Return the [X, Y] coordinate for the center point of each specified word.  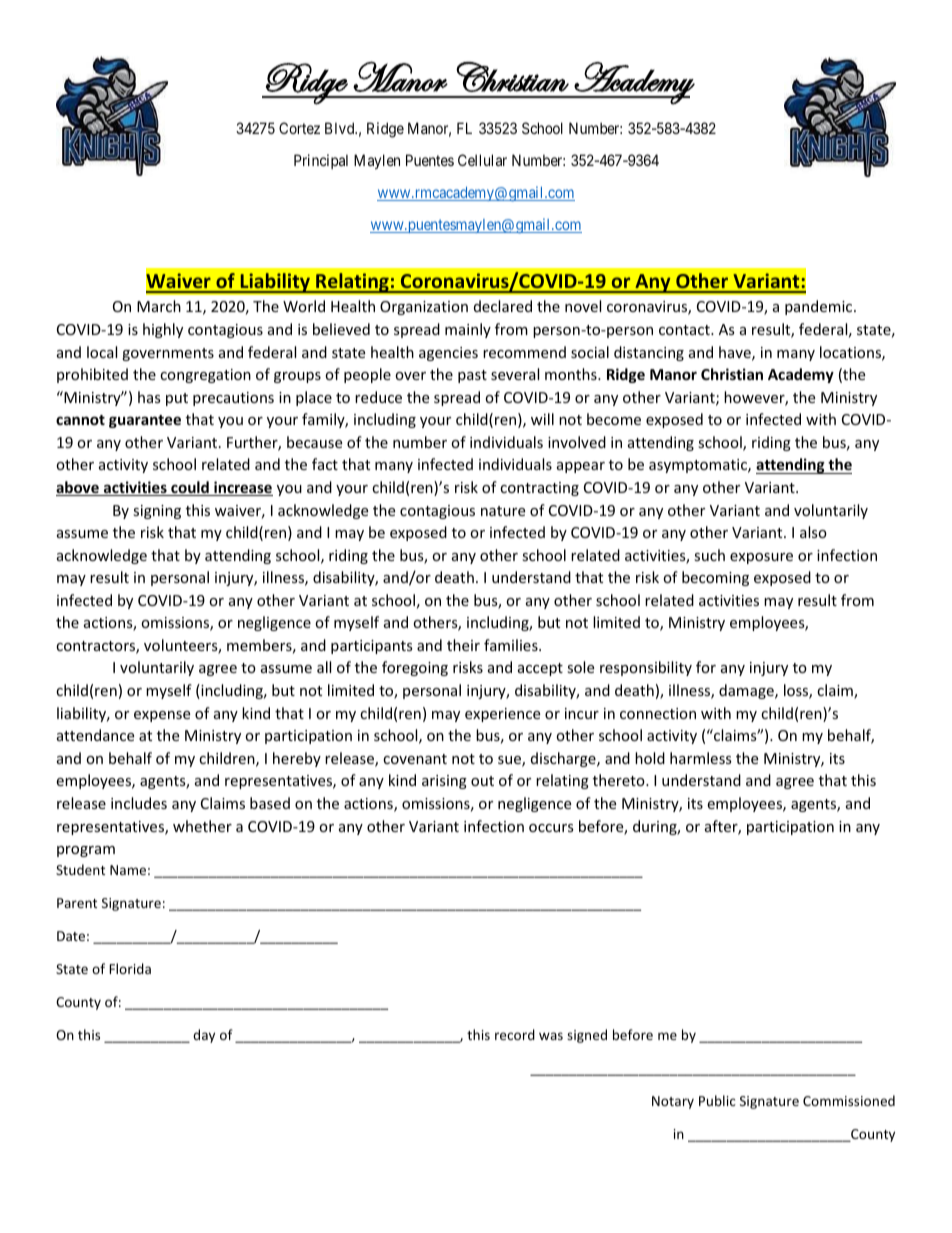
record [515, 1034]
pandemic [820, 307]
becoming [715, 578]
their [463, 645]
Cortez [299, 128]
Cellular [482, 160]
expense [162, 716]
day [204, 1036]
